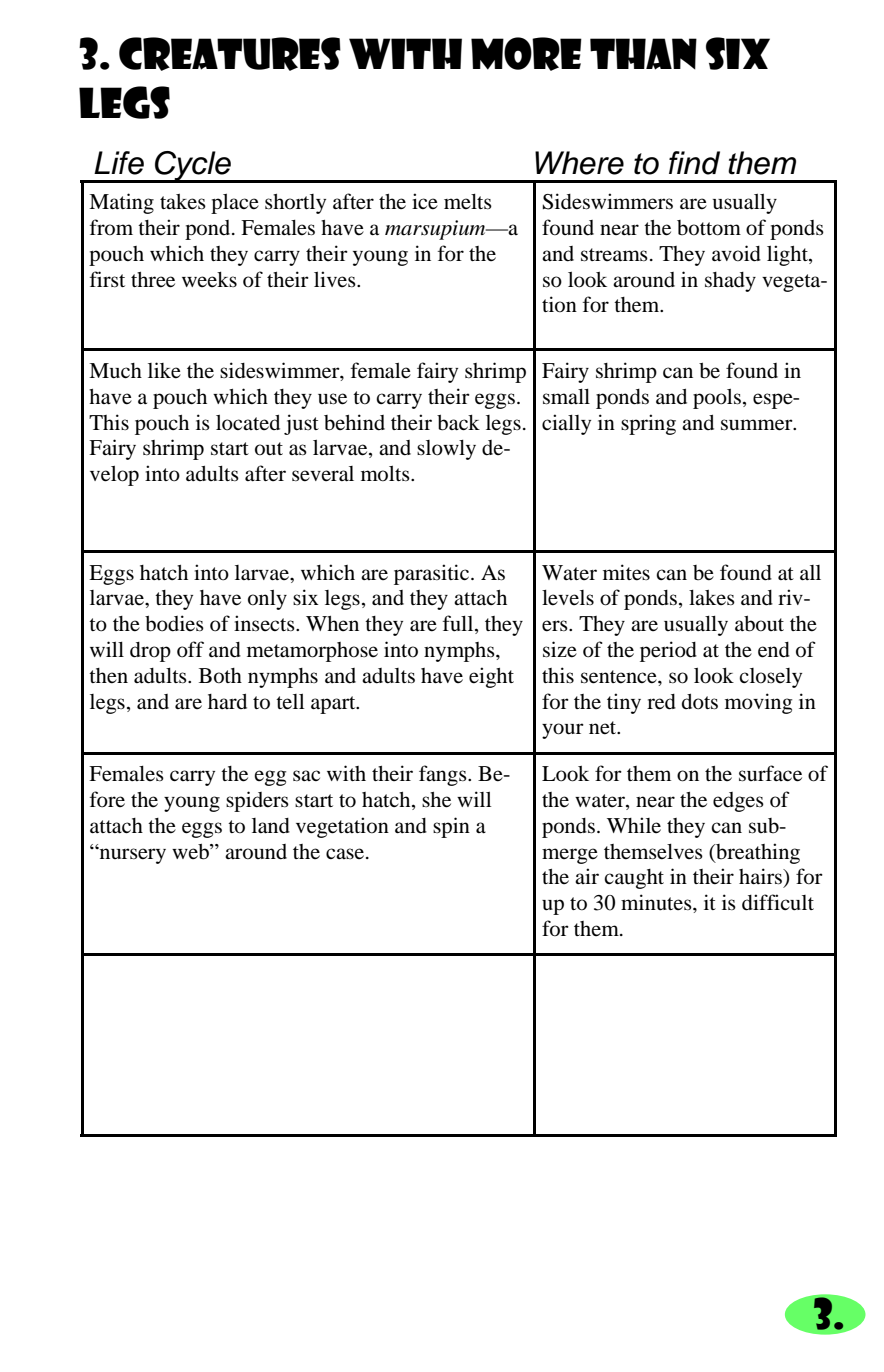 This image has width=884, height=1372. I want to click on parasitic, so click(433, 574).
